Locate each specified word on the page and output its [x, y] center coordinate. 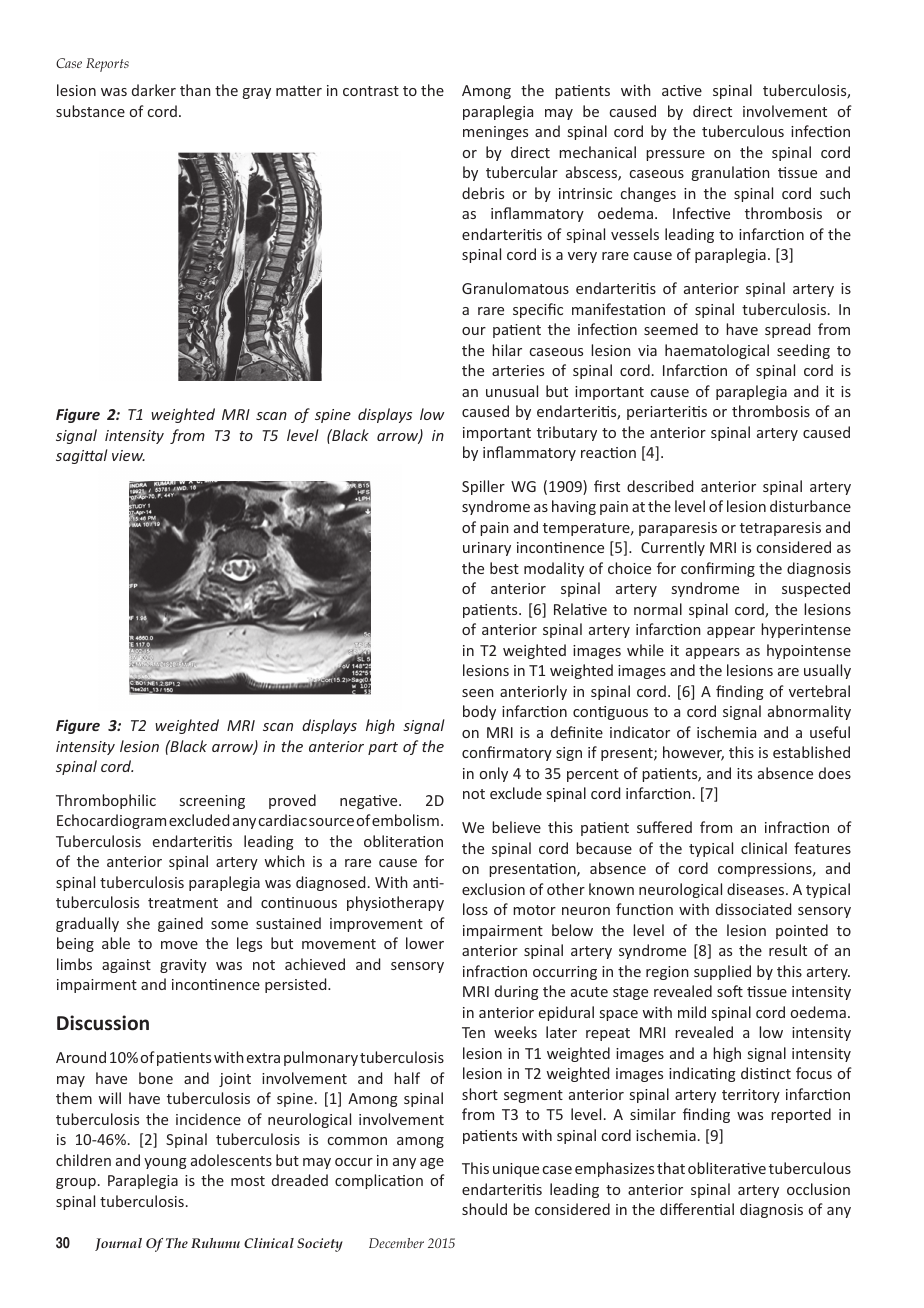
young [165, 1163]
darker [154, 90]
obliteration [403, 841]
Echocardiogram [111, 821]
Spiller [483, 487]
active [682, 90]
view [128, 455]
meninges [495, 133]
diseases [757, 889]
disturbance [810, 506]
